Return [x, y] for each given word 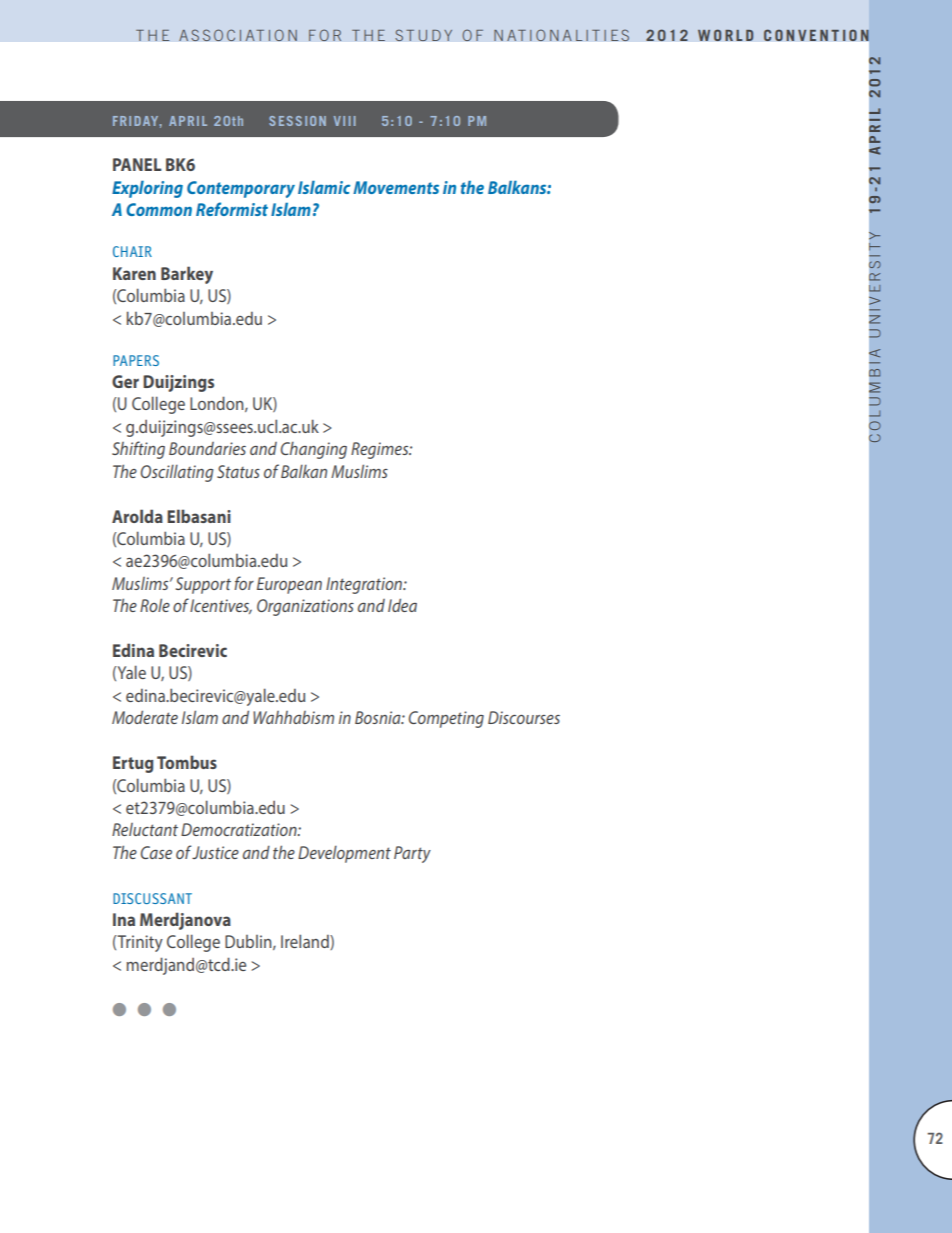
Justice [215, 852]
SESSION [297, 121]
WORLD [726, 35]
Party [412, 854]
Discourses [524, 717]
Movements [396, 187]
